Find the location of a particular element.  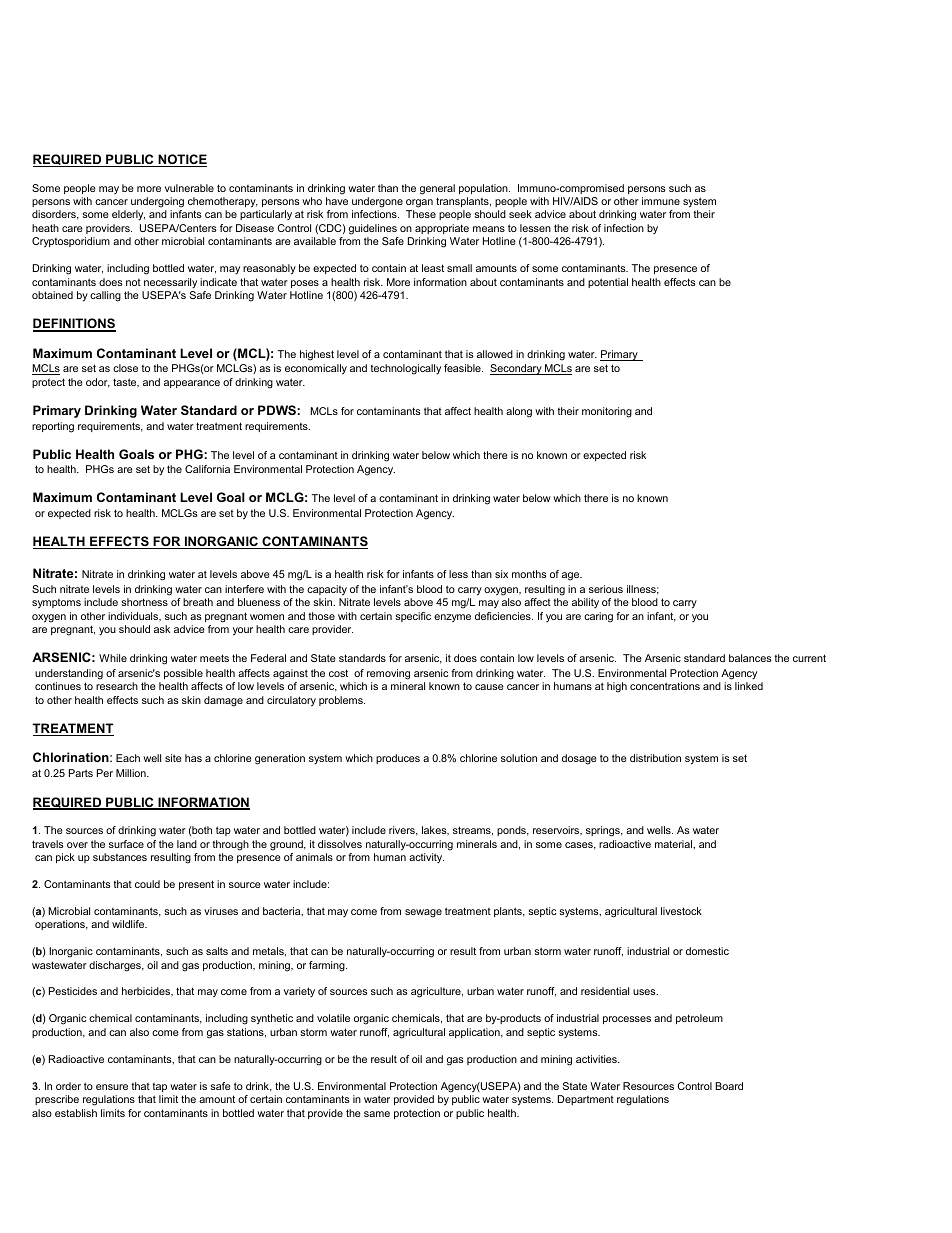

undergoing is located at coordinates (157, 202).
